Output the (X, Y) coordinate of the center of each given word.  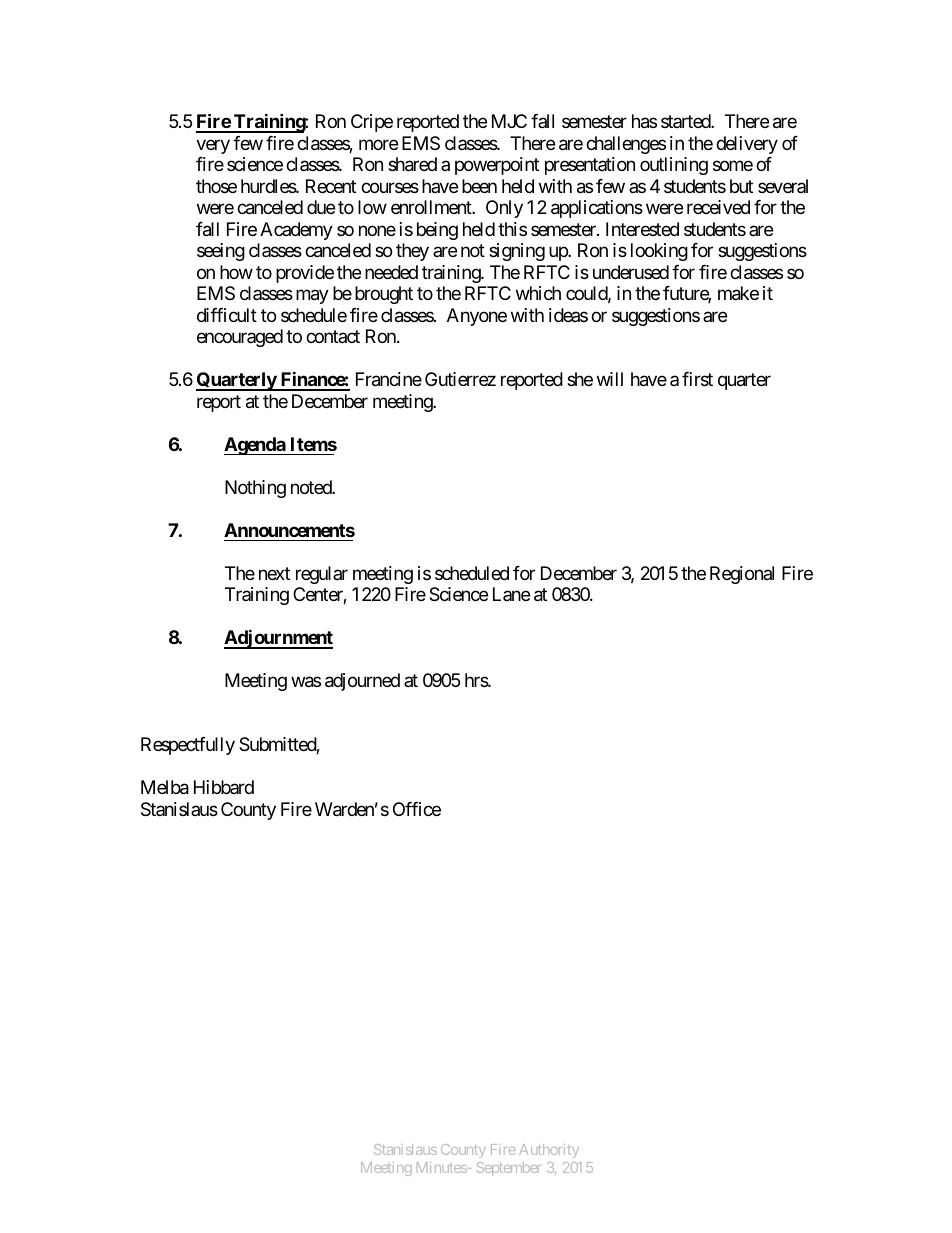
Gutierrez (460, 379)
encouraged (240, 338)
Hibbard (224, 787)
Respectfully (188, 746)
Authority (549, 1151)
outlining (674, 166)
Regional (742, 575)
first (697, 379)
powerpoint (497, 166)
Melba (165, 787)
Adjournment (278, 639)
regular (322, 575)
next (274, 573)
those (216, 186)
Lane (511, 594)
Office (417, 809)
